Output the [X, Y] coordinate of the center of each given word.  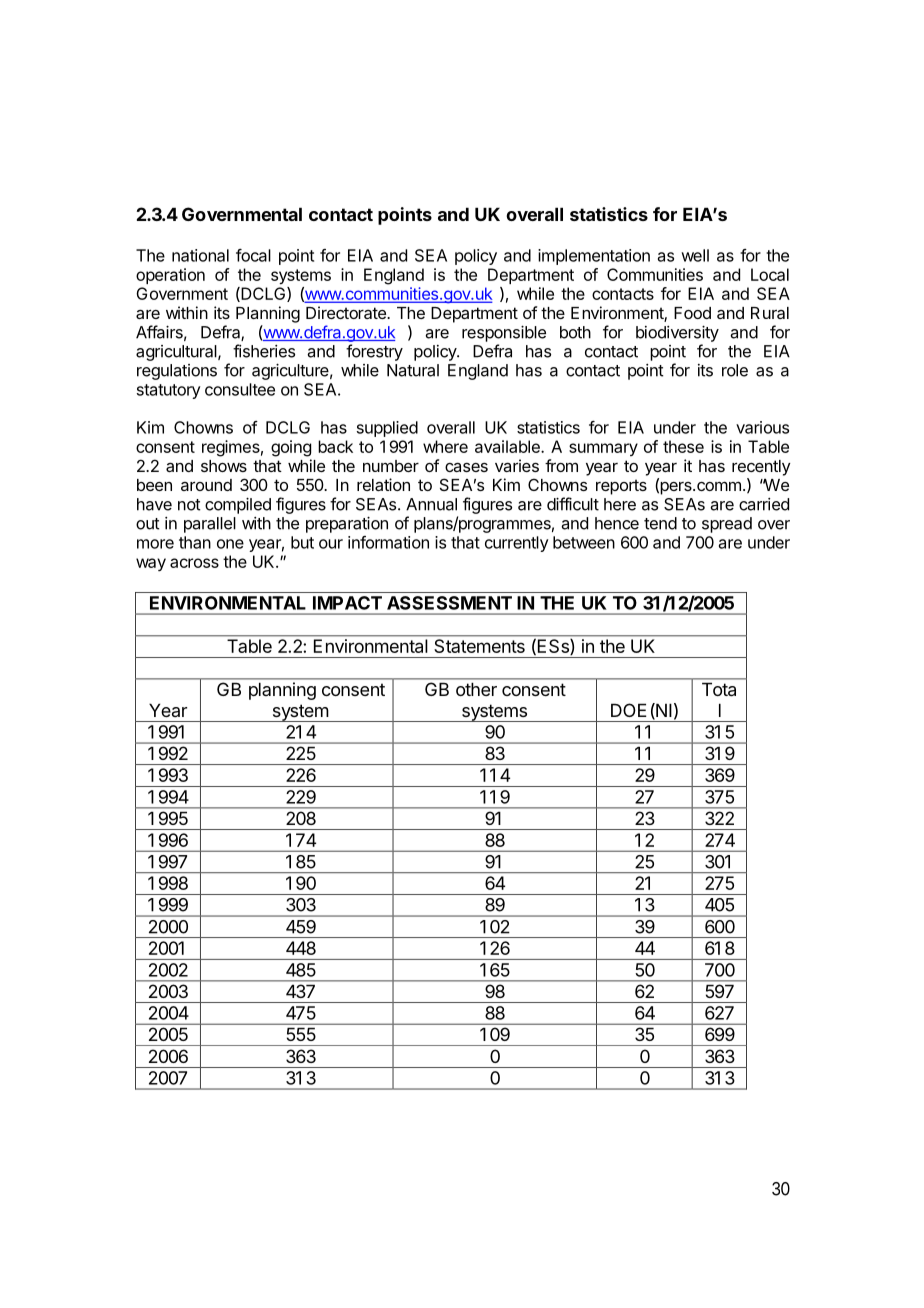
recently [761, 468]
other [476, 689]
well [695, 255]
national [200, 255]
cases [466, 467]
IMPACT [347, 603]
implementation [594, 257]
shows [224, 466]
